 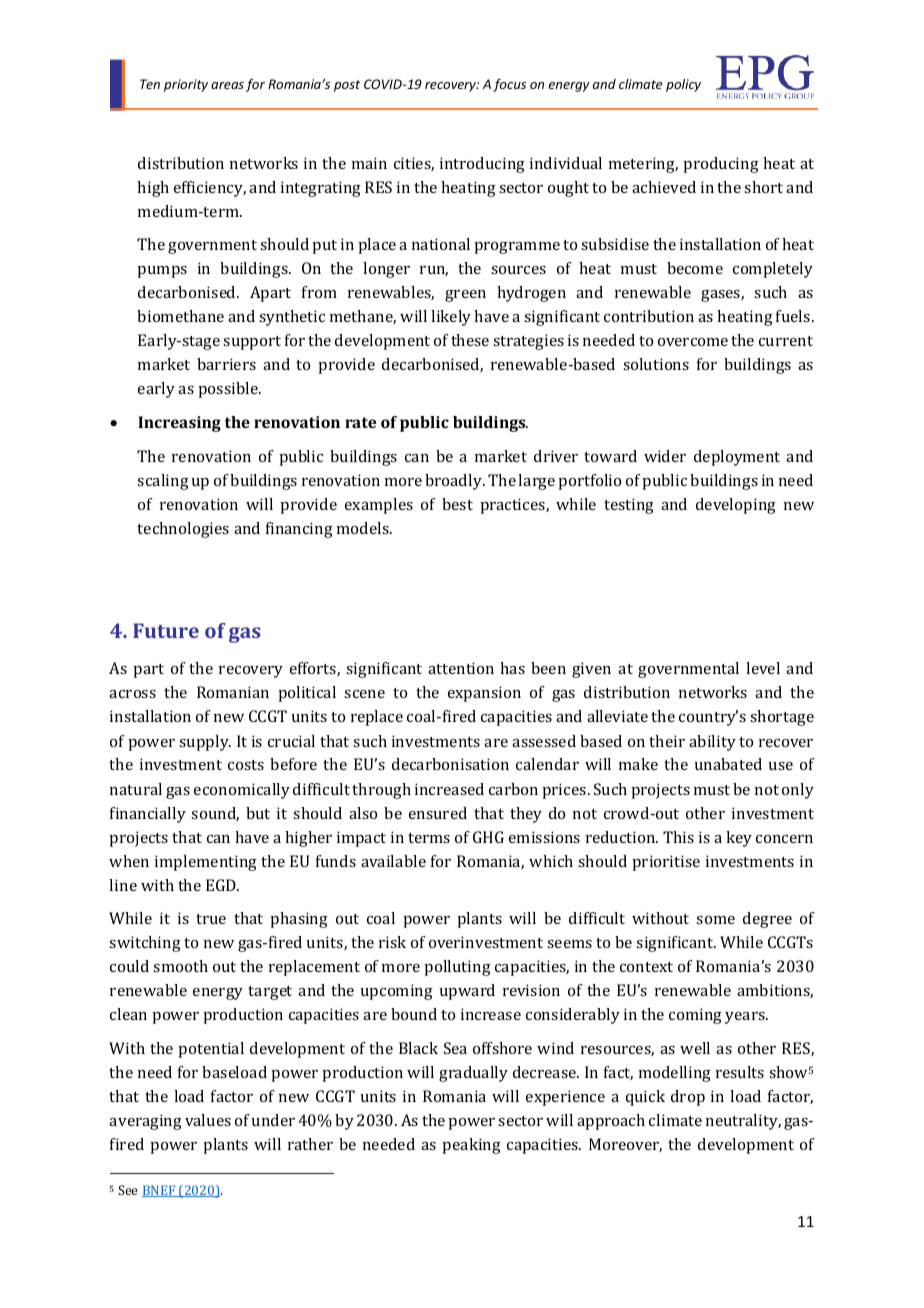 I want to click on Future, so click(x=166, y=630).
